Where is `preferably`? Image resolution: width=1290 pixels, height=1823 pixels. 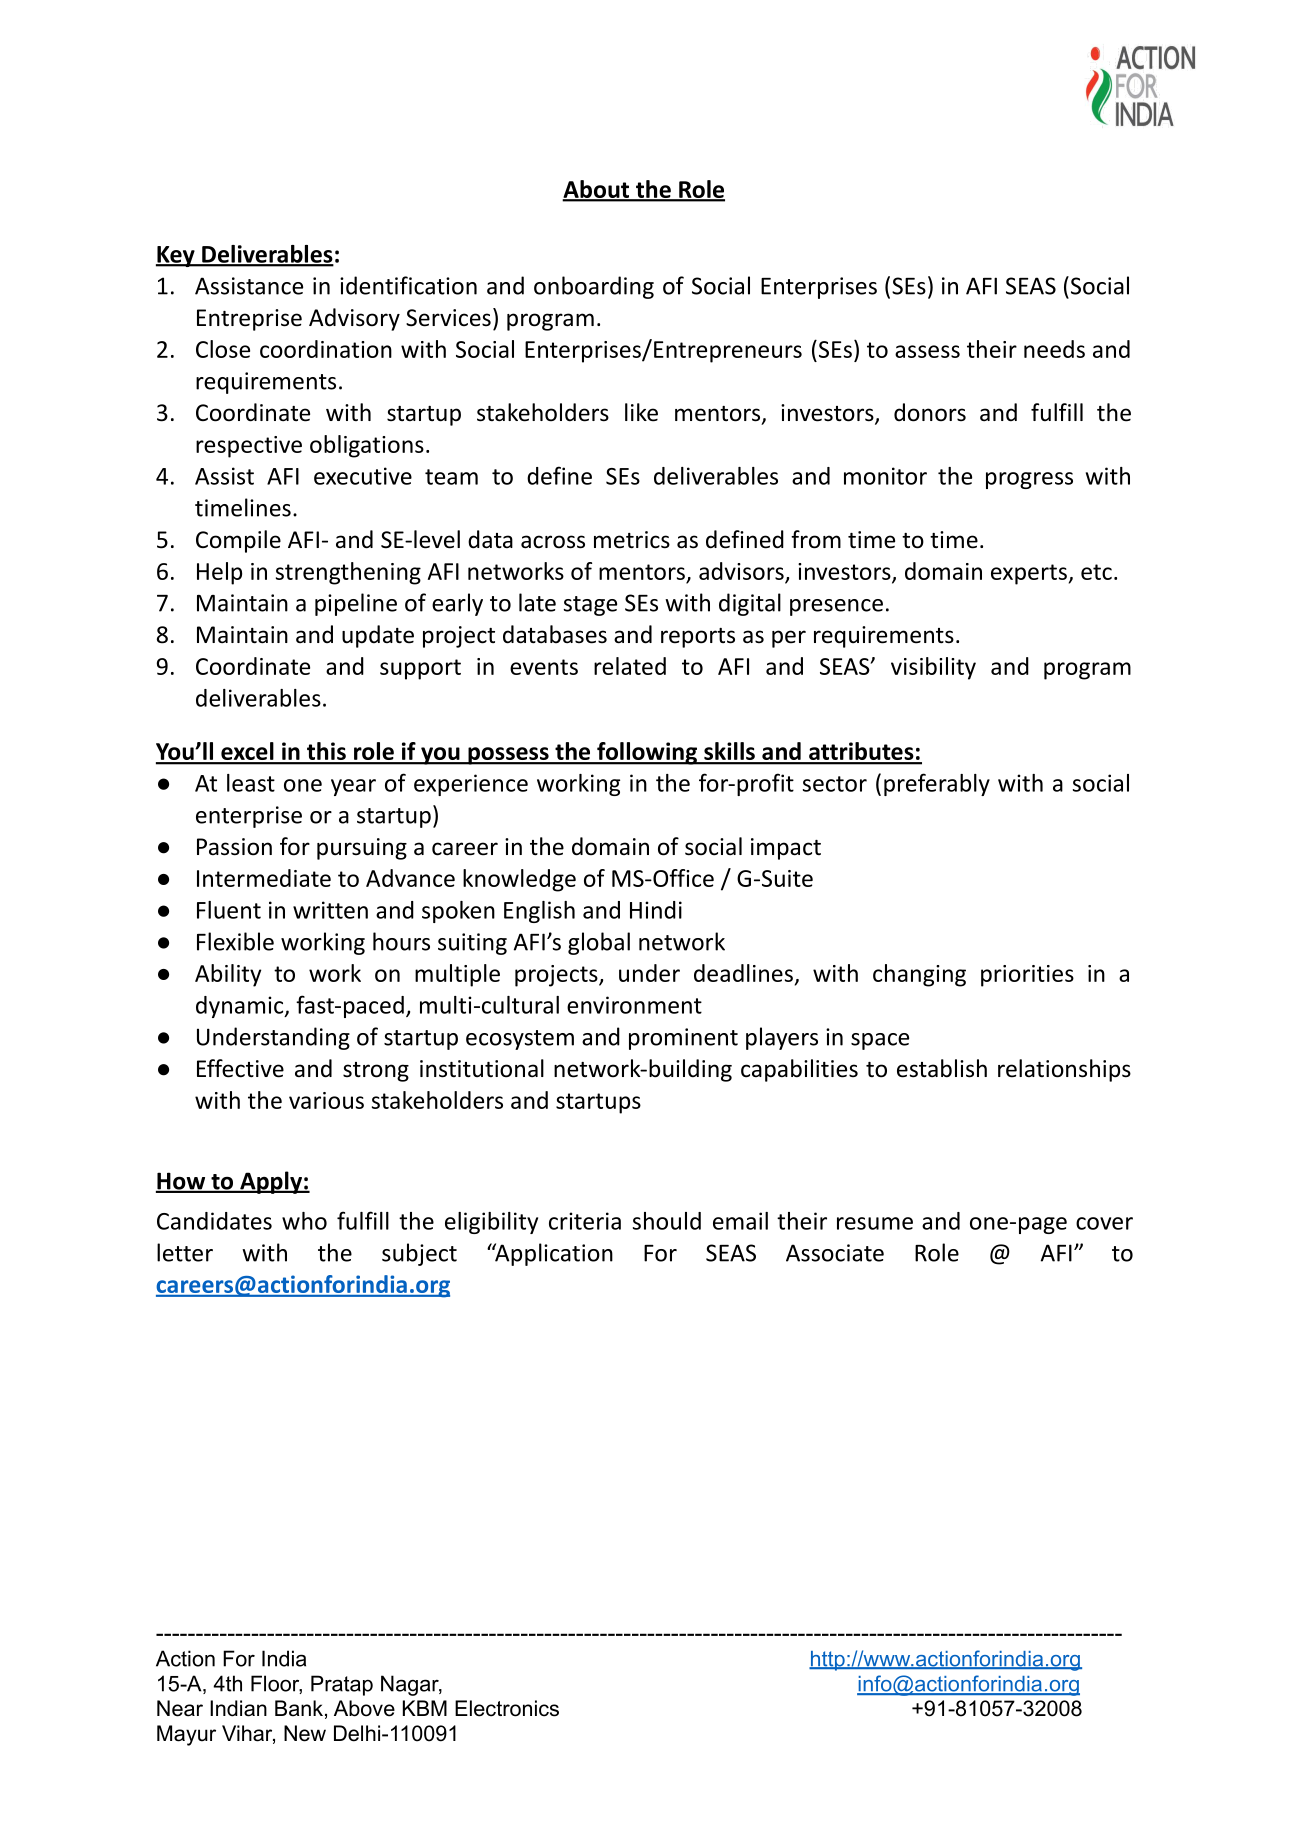 preferably is located at coordinates (937, 784).
